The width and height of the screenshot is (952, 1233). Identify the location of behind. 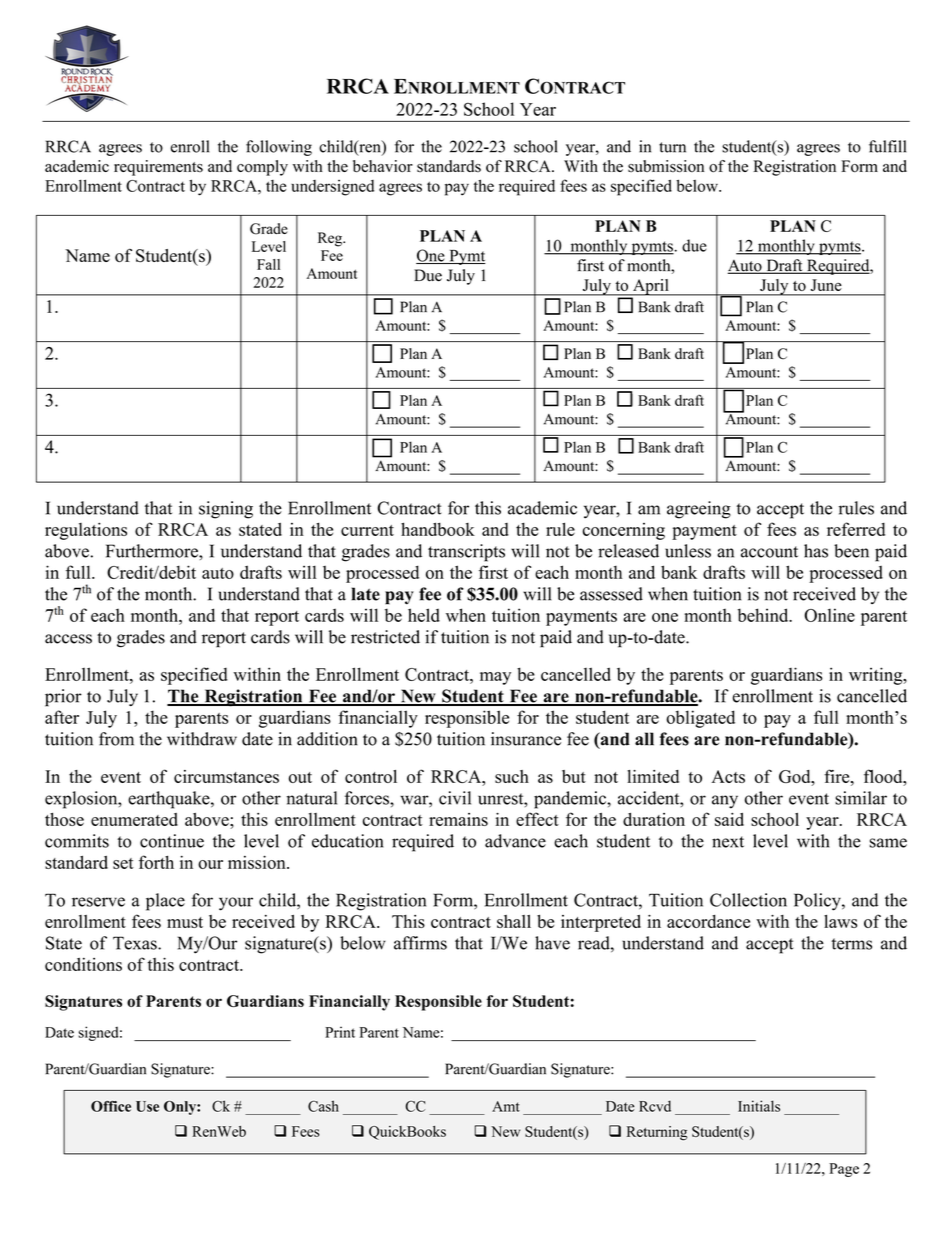
(764, 615).
